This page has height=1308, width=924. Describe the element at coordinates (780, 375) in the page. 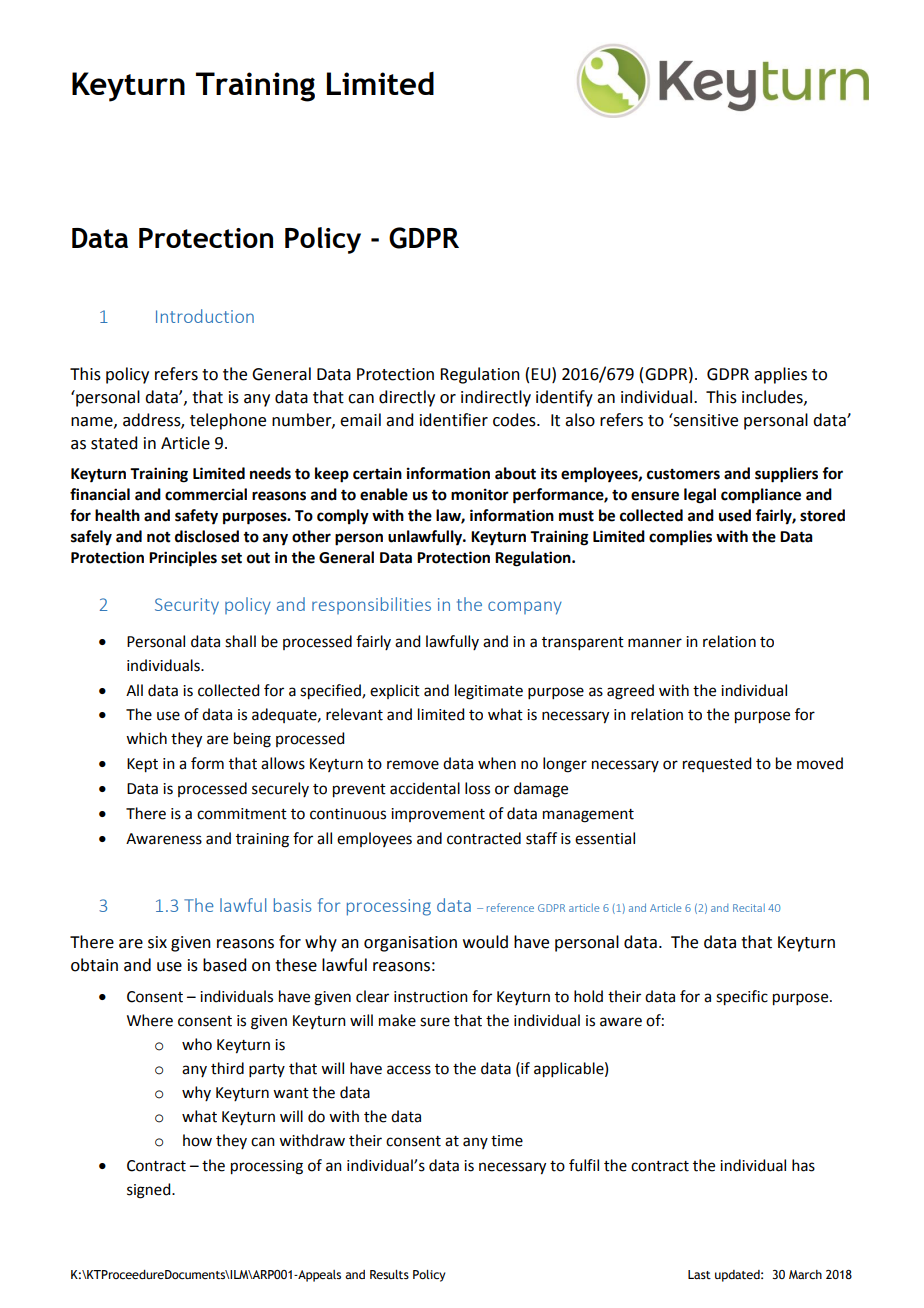

I see `applies` at that location.
